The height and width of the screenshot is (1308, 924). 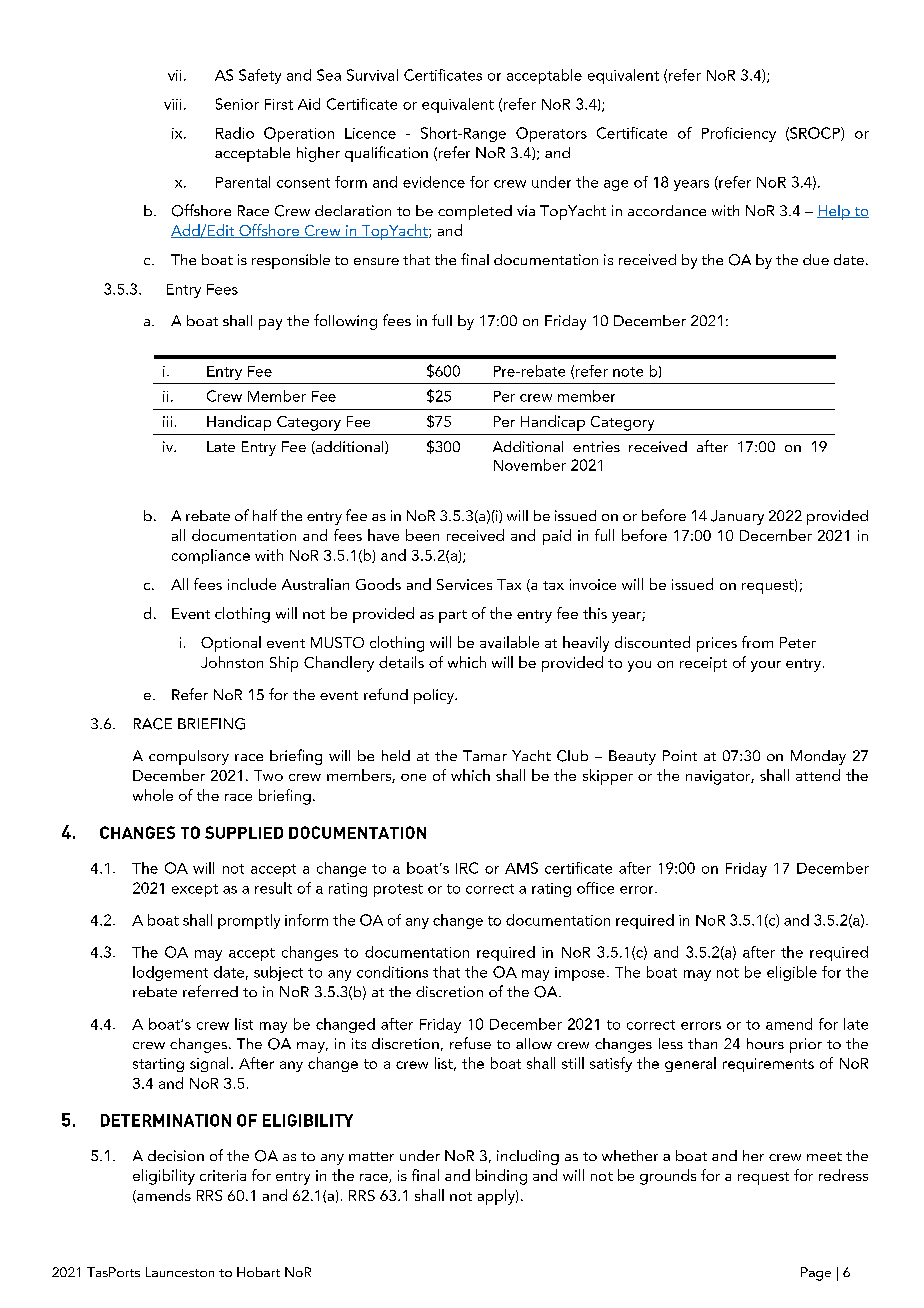 I want to click on Proficiency, so click(x=739, y=134).
